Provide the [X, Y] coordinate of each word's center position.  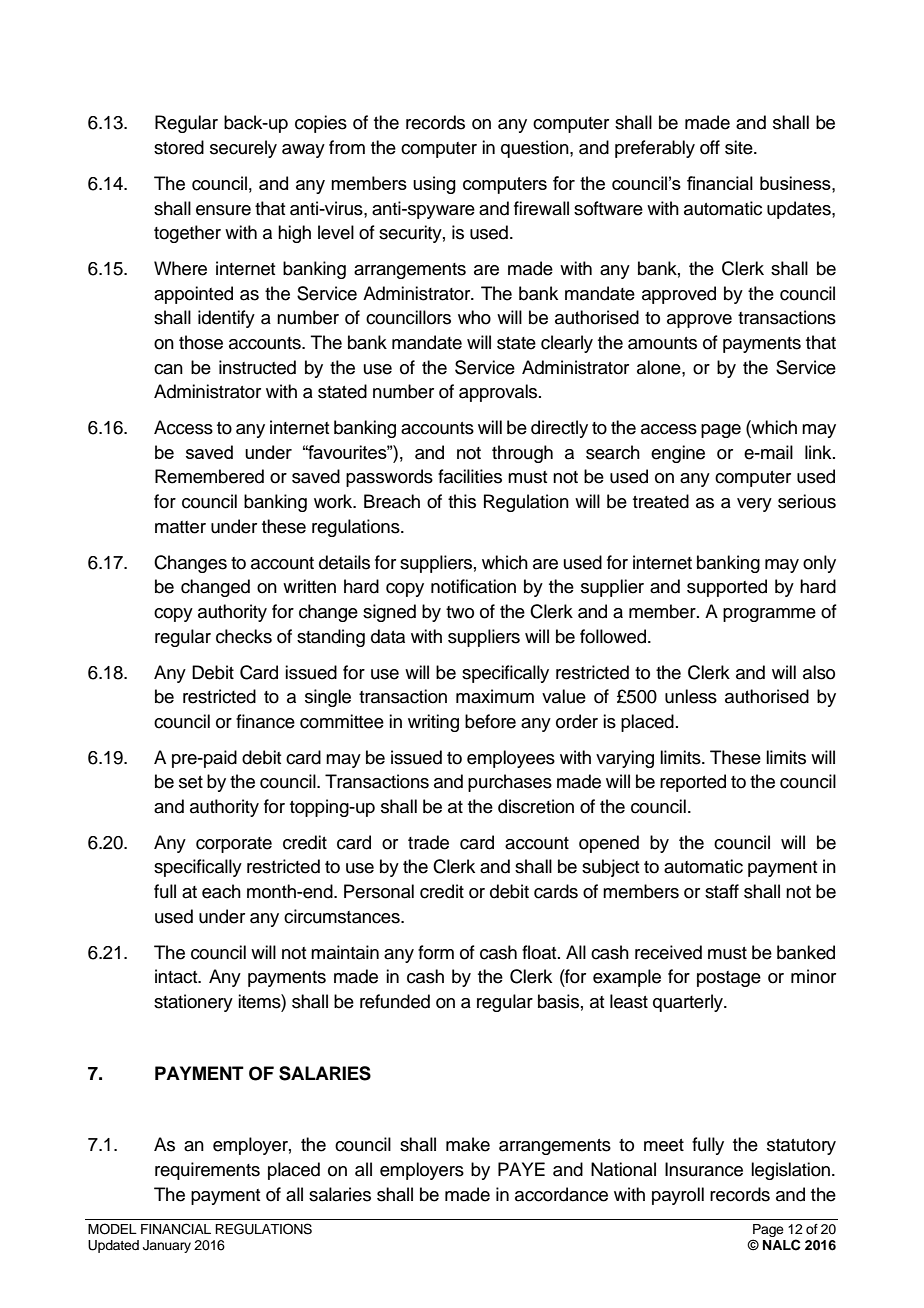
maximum [495, 696]
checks [244, 636]
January [167, 1246]
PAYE [521, 1169]
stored [179, 147]
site [740, 147]
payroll [678, 1196]
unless [691, 696]
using [434, 185]
